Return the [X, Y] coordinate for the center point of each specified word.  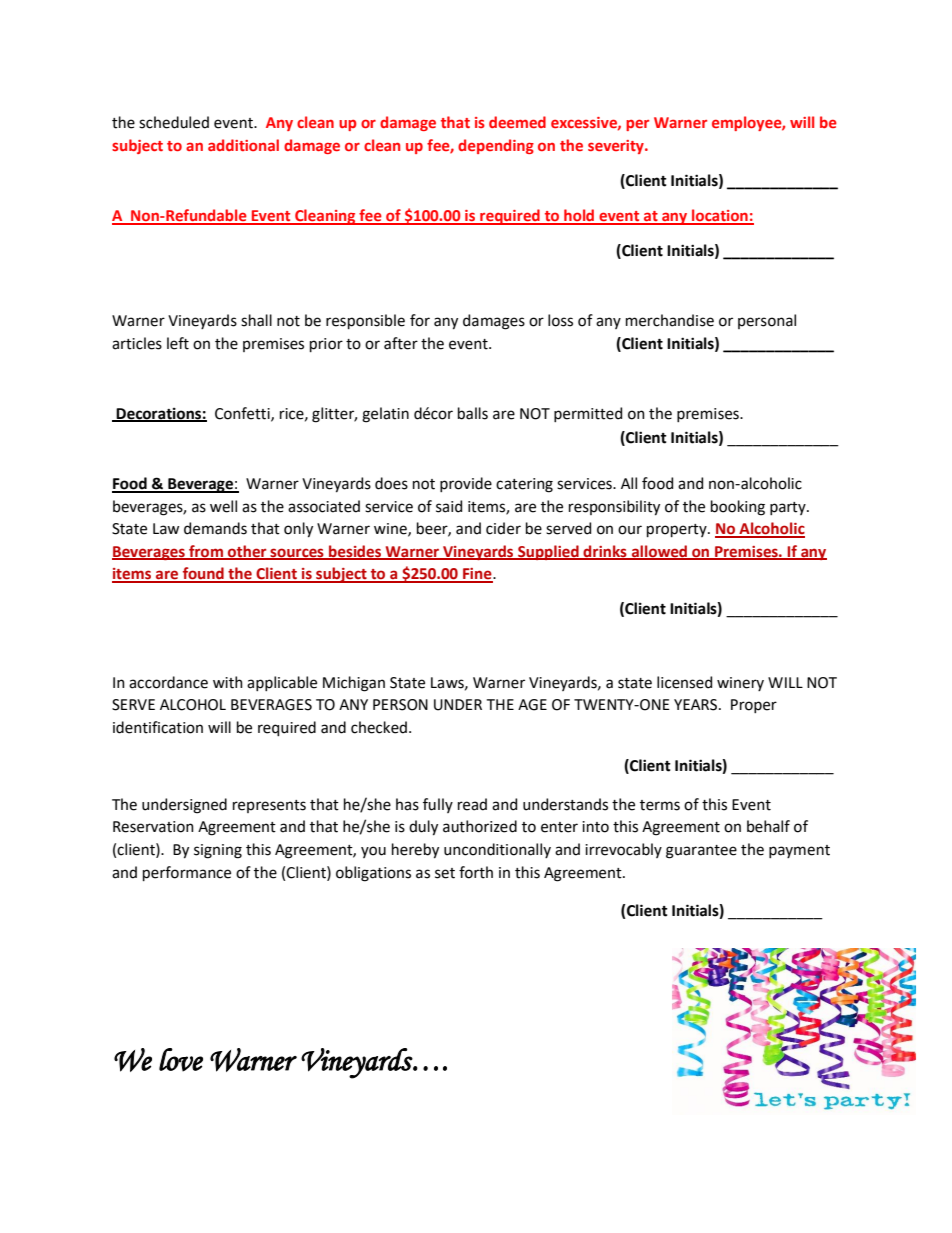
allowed [659, 552]
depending [496, 146]
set [445, 873]
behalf [768, 826]
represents [269, 806]
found [203, 574]
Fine [477, 575]
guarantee [701, 852]
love [181, 1060]
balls [473, 413]
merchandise [670, 320]
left [178, 343]
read [472, 804]
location [720, 216]
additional [243, 145]
